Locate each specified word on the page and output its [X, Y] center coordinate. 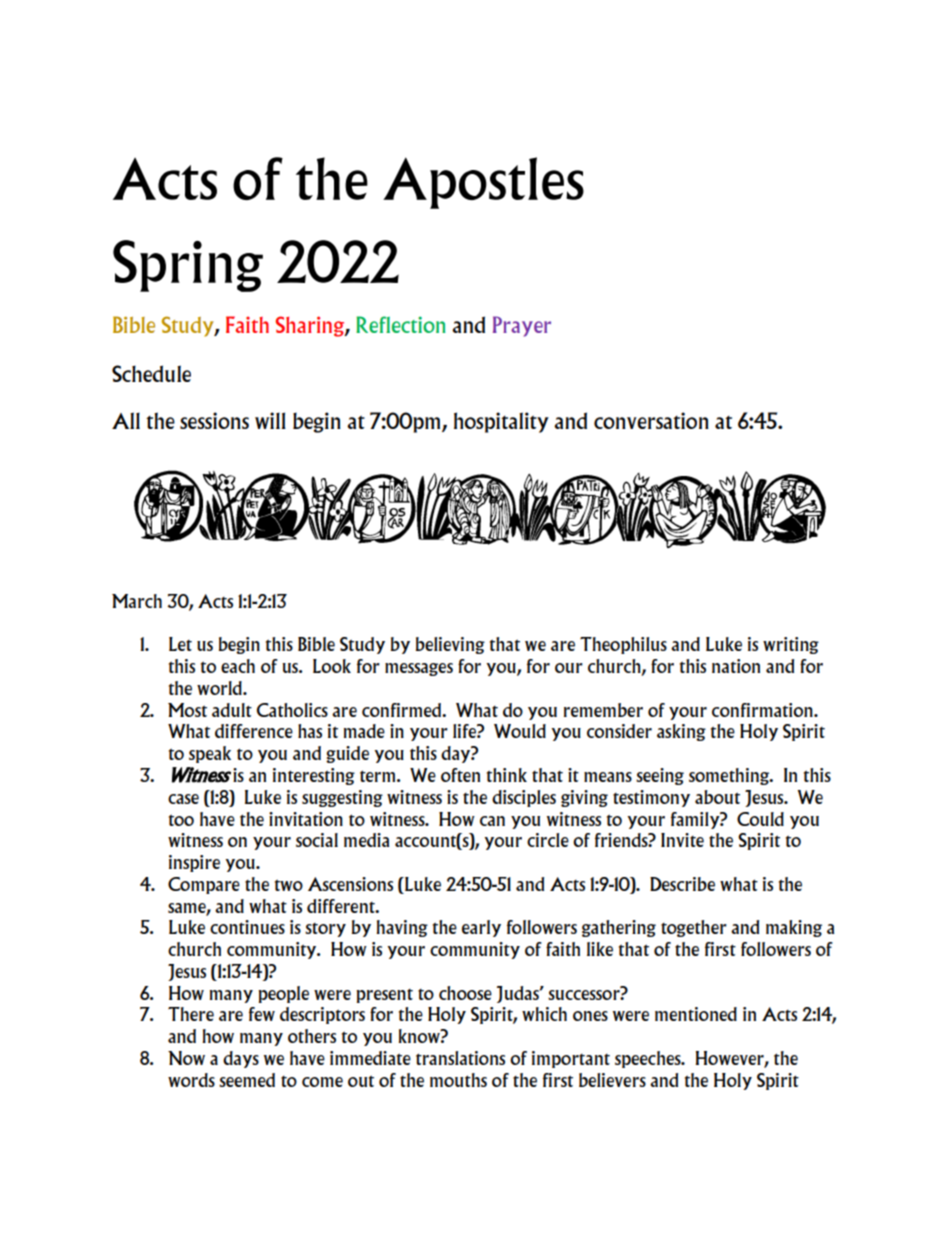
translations [460, 1058]
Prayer [522, 326]
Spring [188, 266]
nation [736, 666]
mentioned [696, 1014]
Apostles [483, 183]
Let [180, 644]
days [241, 1059]
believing [450, 645]
